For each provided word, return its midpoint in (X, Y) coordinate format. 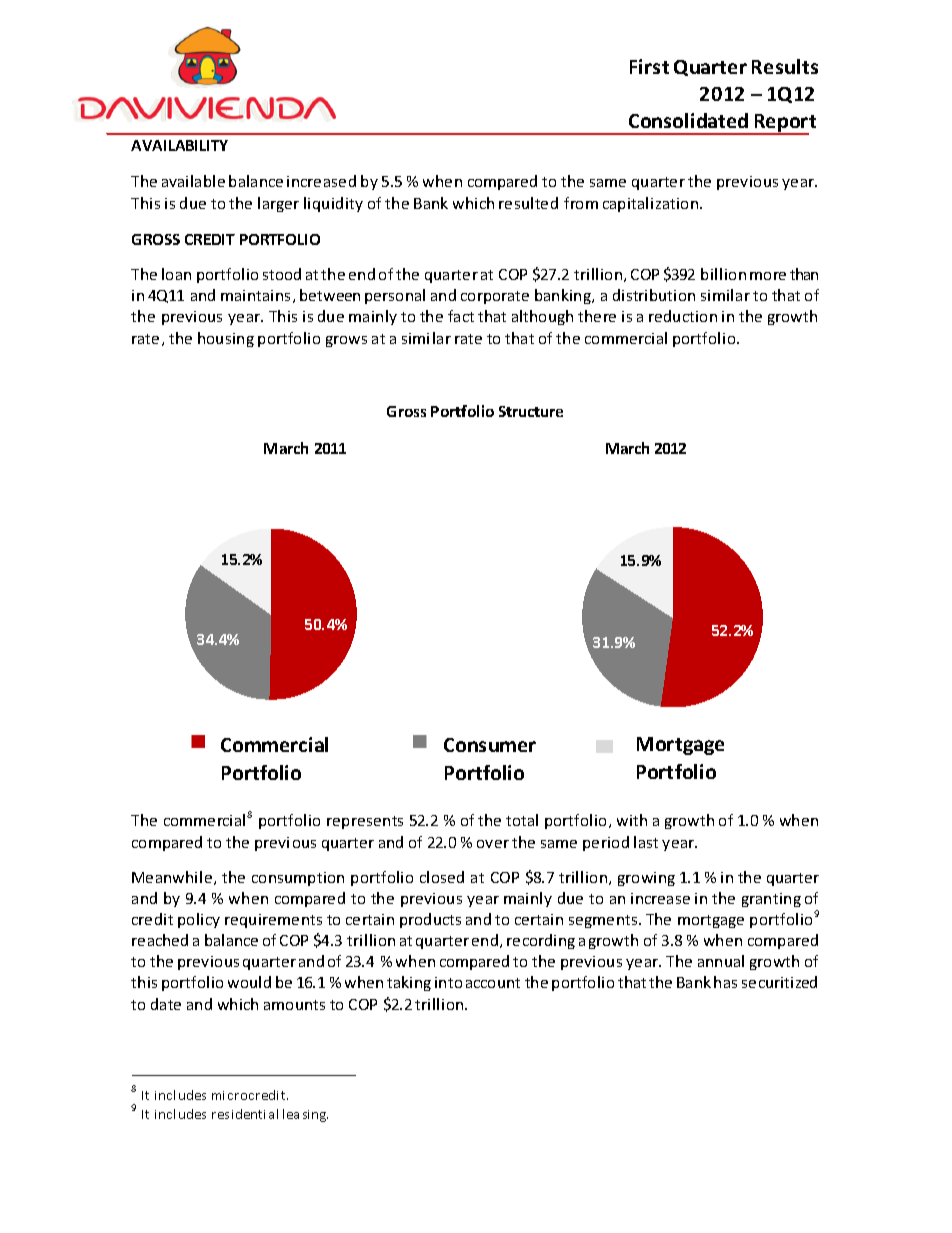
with (632, 820)
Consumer (490, 745)
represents (365, 822)
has (725, 982)
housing (226, 339)
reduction (683, 316)
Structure (531, 411)
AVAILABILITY (179, 145)
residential (245, 1114)
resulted (528, 203)
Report (784, 124)
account (493, 983)
